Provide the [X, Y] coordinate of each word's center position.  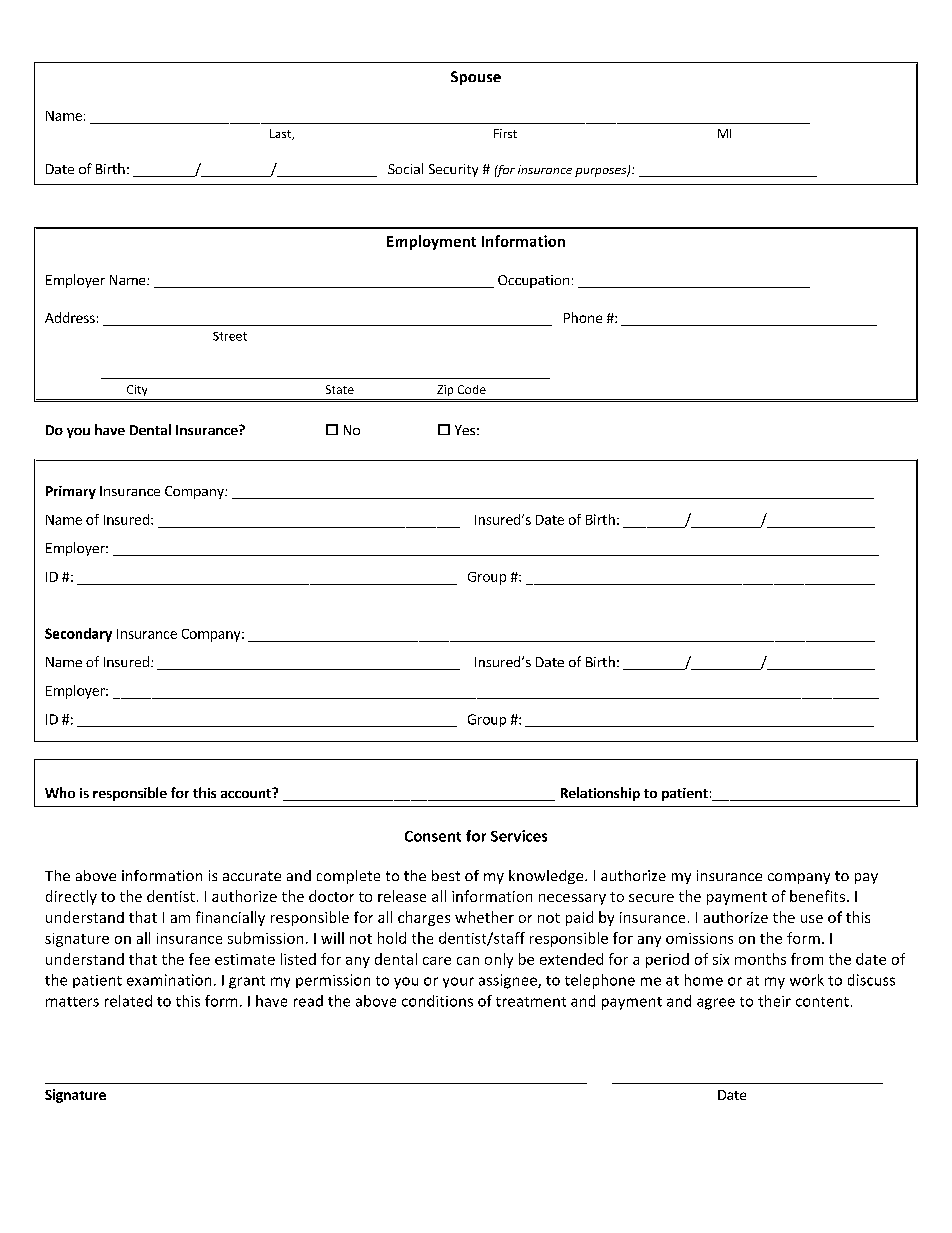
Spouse [476, 78]
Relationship [600, 794]
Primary [71, 492]
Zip [445, 390]
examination [169, 980]
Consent [433, 836]
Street [230, 336]
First [505, 133]
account [247, 793]
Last [282, 134]
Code [472, 389]
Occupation [533, 281]
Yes [465, 430]
